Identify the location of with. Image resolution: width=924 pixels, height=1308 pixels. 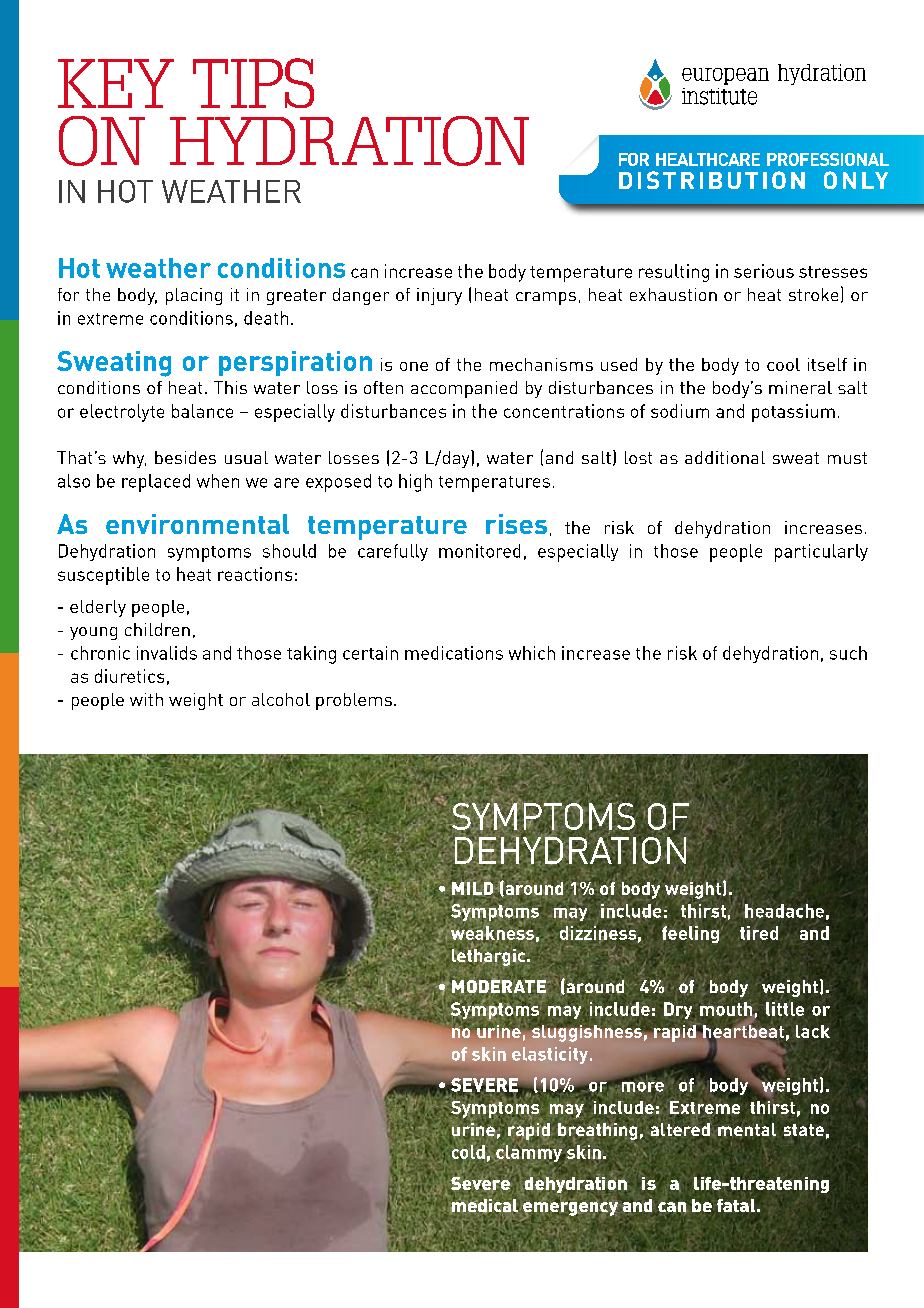
(146, 699).
